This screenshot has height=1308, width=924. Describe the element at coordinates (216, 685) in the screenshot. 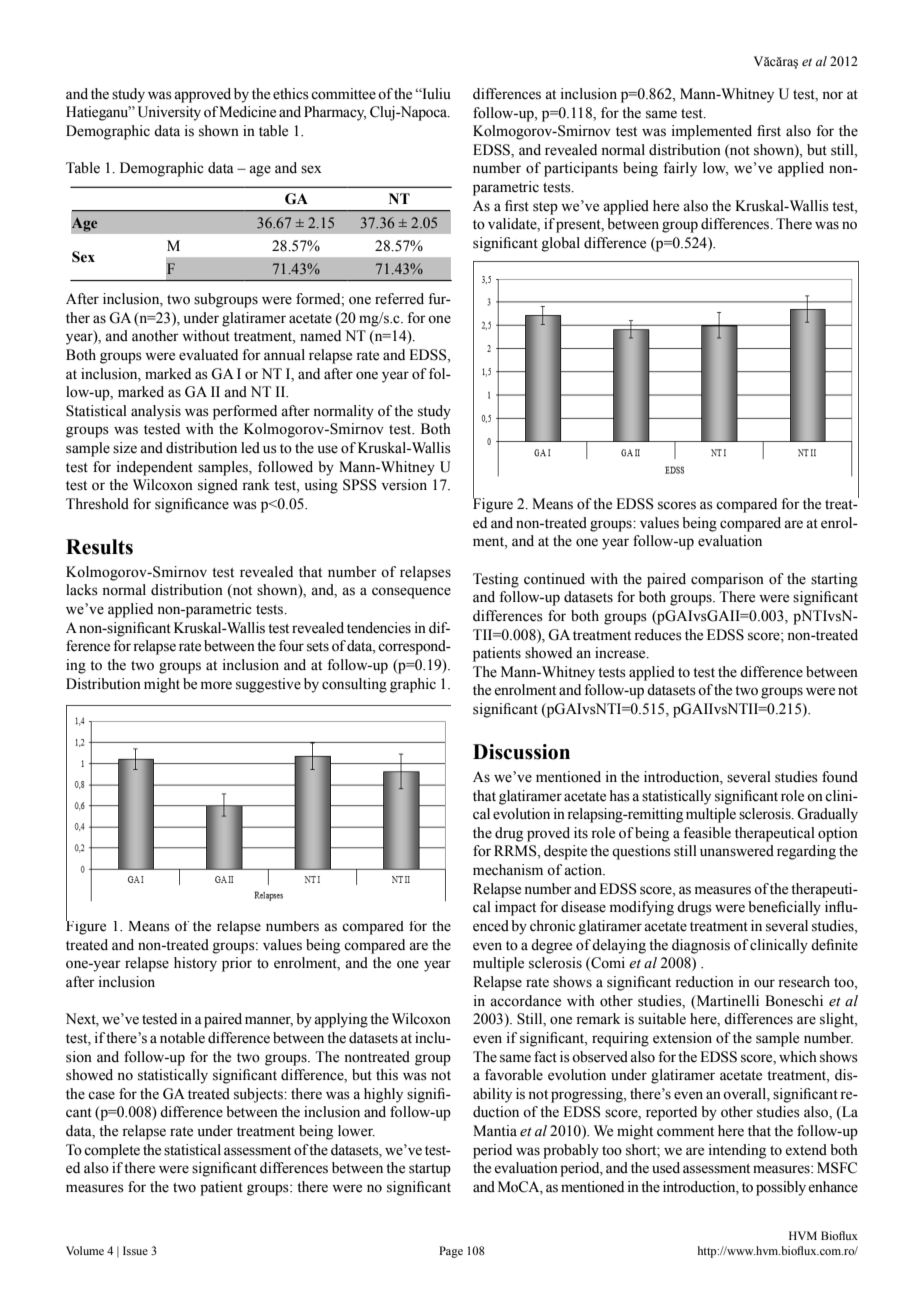

I see `more` at that location.
